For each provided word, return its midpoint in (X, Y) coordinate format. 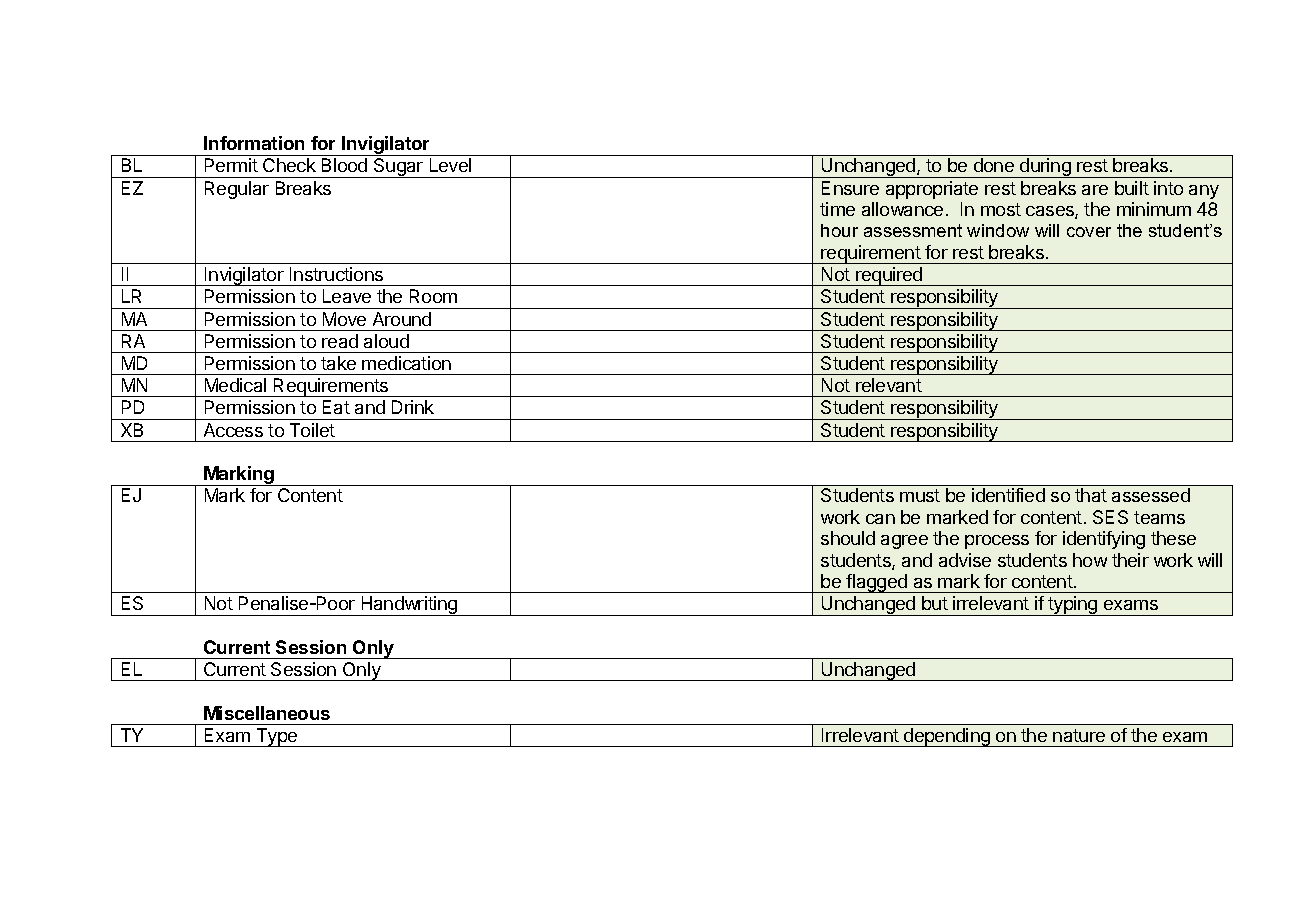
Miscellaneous (267, 713)
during (1045, 168)
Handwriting (409, 606)
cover (1089, 232)
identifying (1104, 540)
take (338, 363)
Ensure (850, 188)
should (848, 538)
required (889, 276)
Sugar (399, 168)
